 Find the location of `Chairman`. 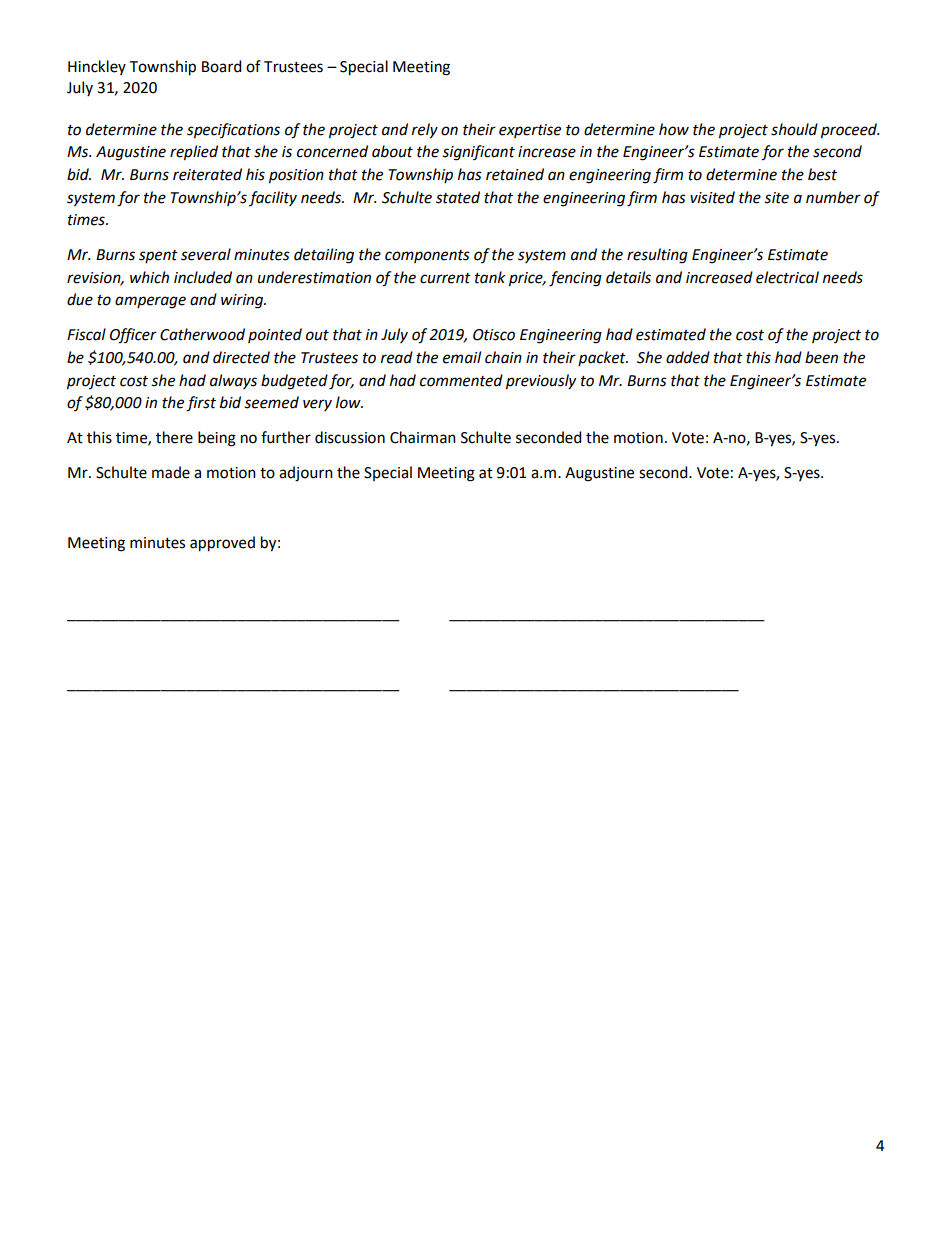

Chairman is located at coordinates (423, 437).
